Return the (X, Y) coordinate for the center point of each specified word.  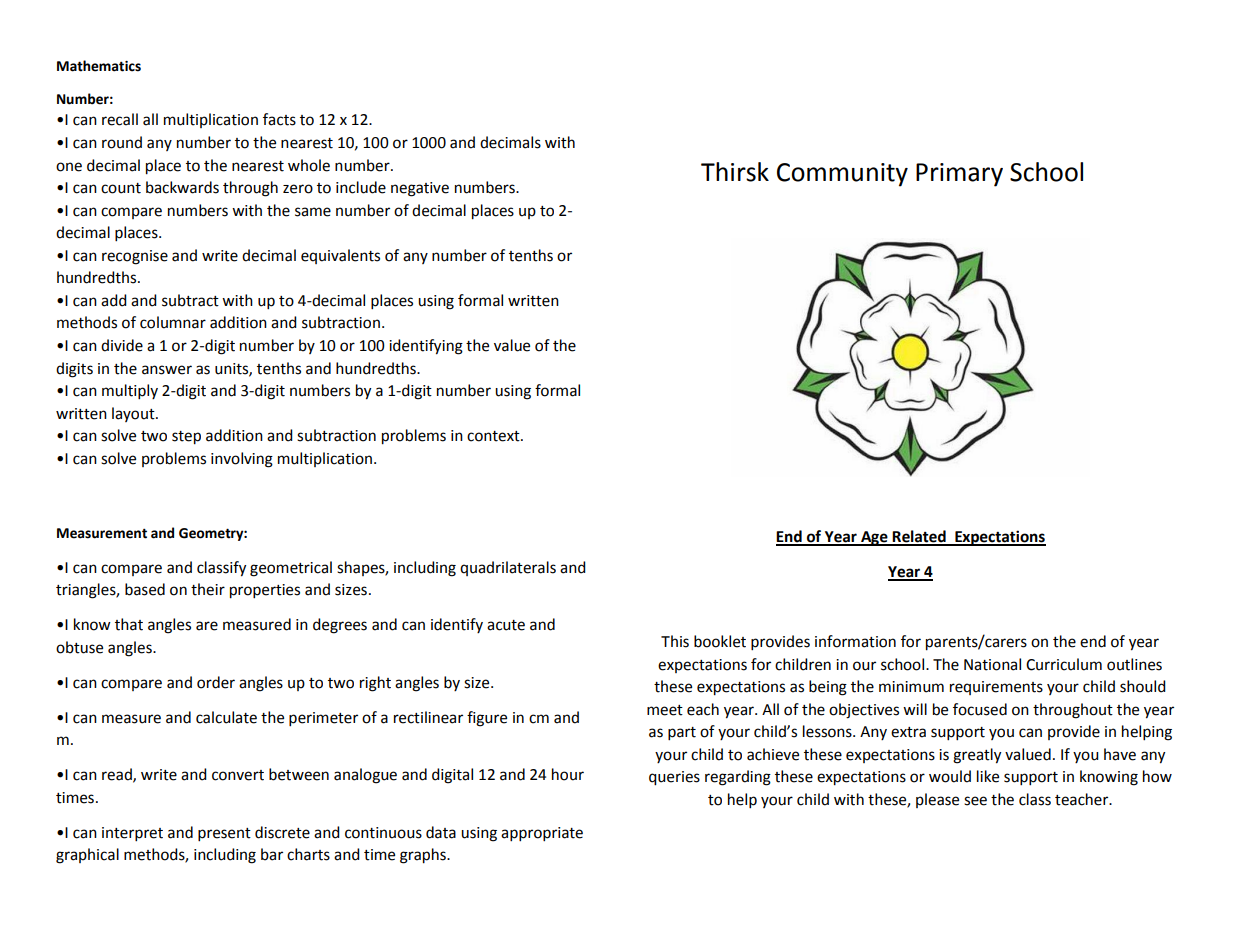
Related (919, 537)
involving (242, 460)
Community (842, 175)
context (494, 436)
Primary (959, 175)
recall (120, 119)
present (224, 835)
